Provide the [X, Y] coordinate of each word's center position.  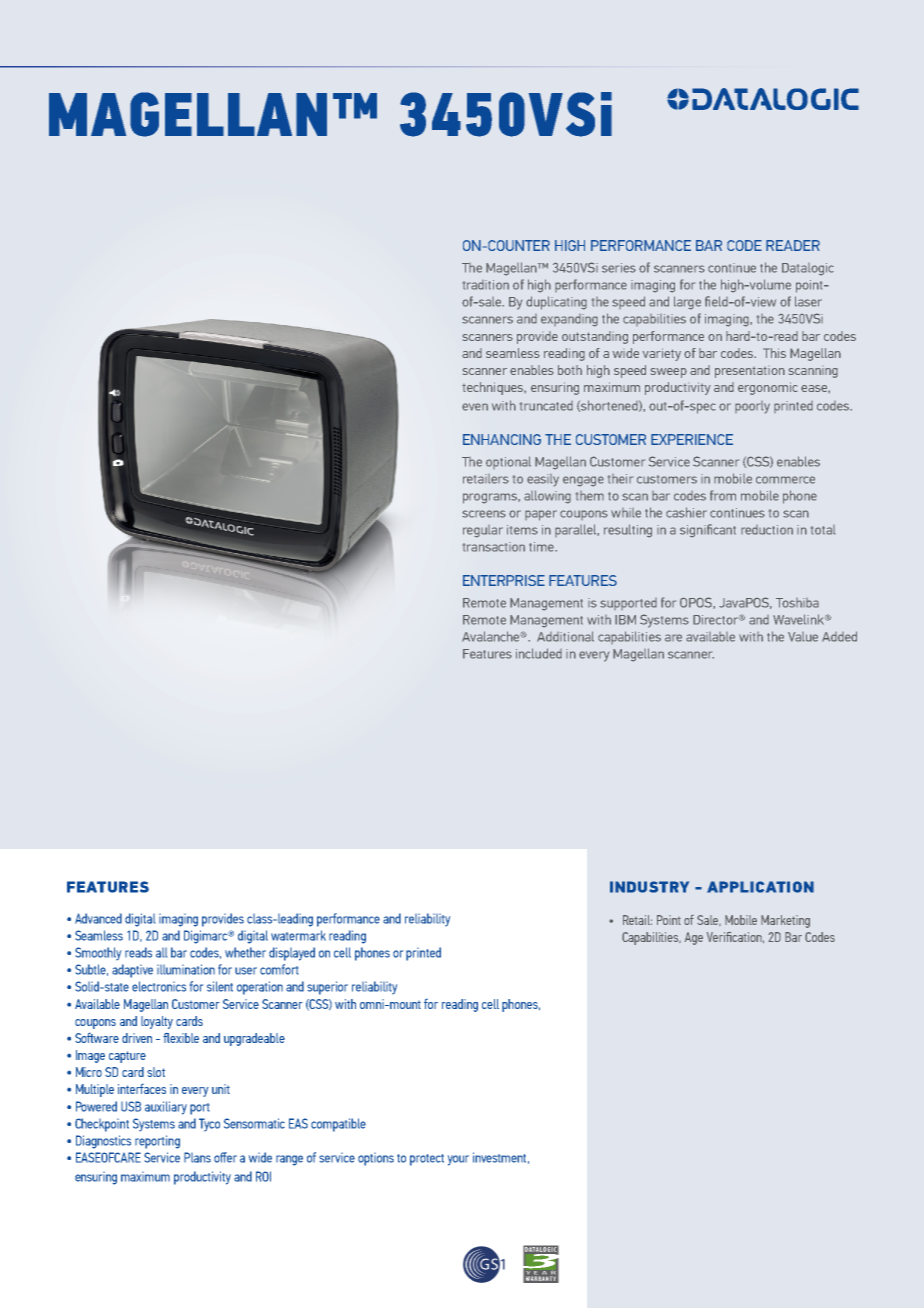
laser [808, 301]
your [458, 1160]
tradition [486, 285]
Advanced [98, 918]
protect [427, 1160]
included [539, 653]
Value [803, 637]
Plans [197, 1157]
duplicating [556, 303]
